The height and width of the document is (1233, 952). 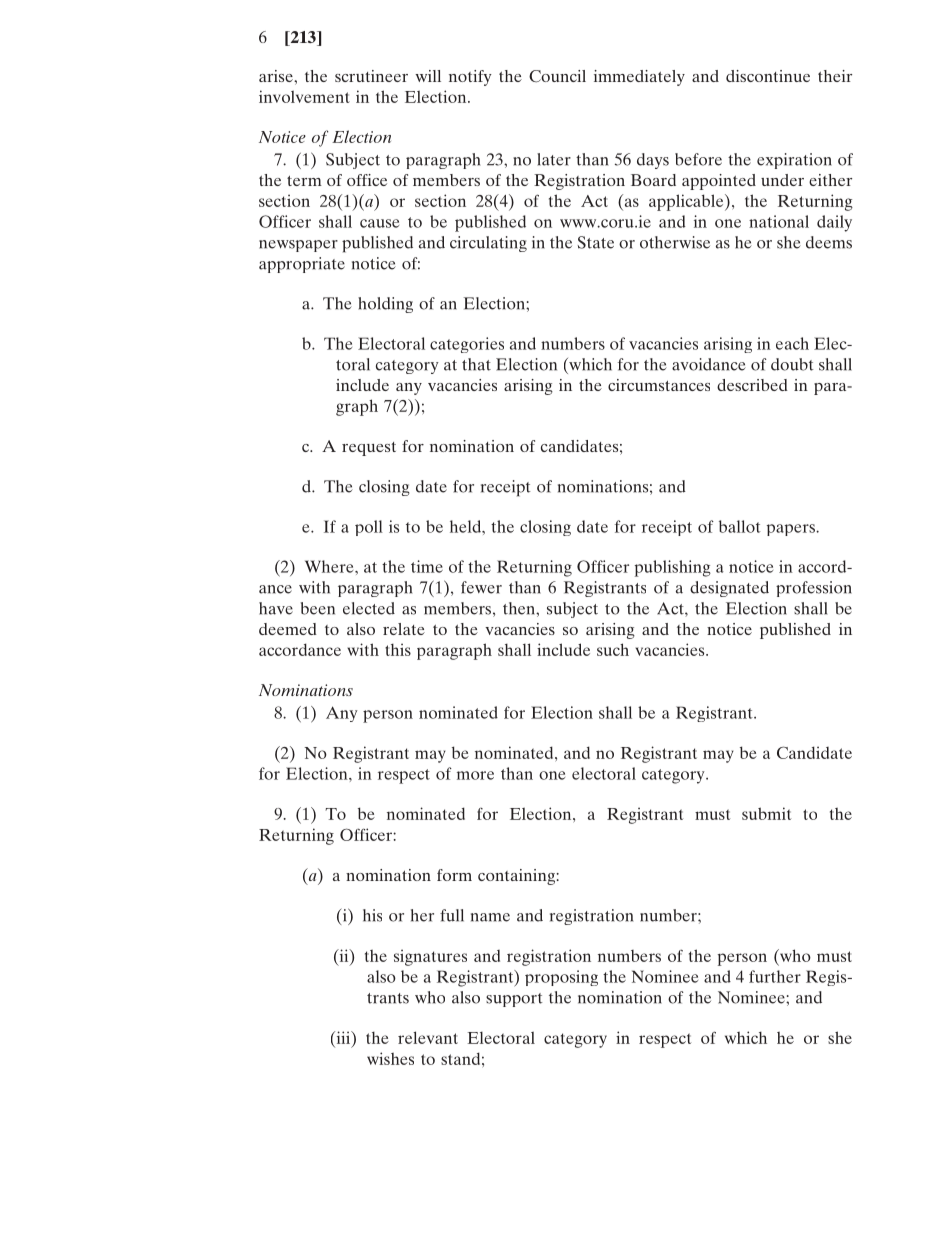 I want to click on support, so click(x=514, y=1000).
